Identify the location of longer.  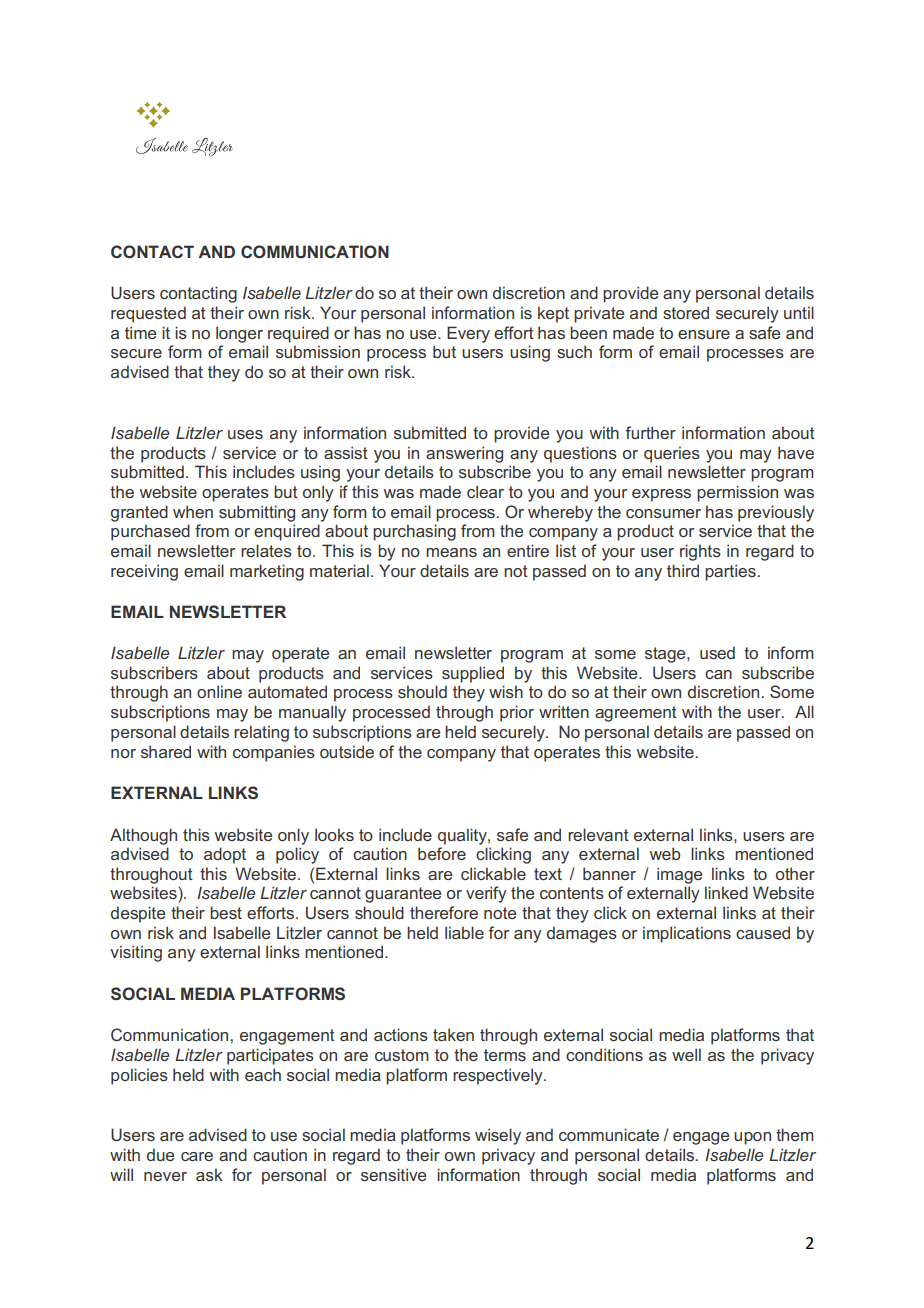
(239, 334).
